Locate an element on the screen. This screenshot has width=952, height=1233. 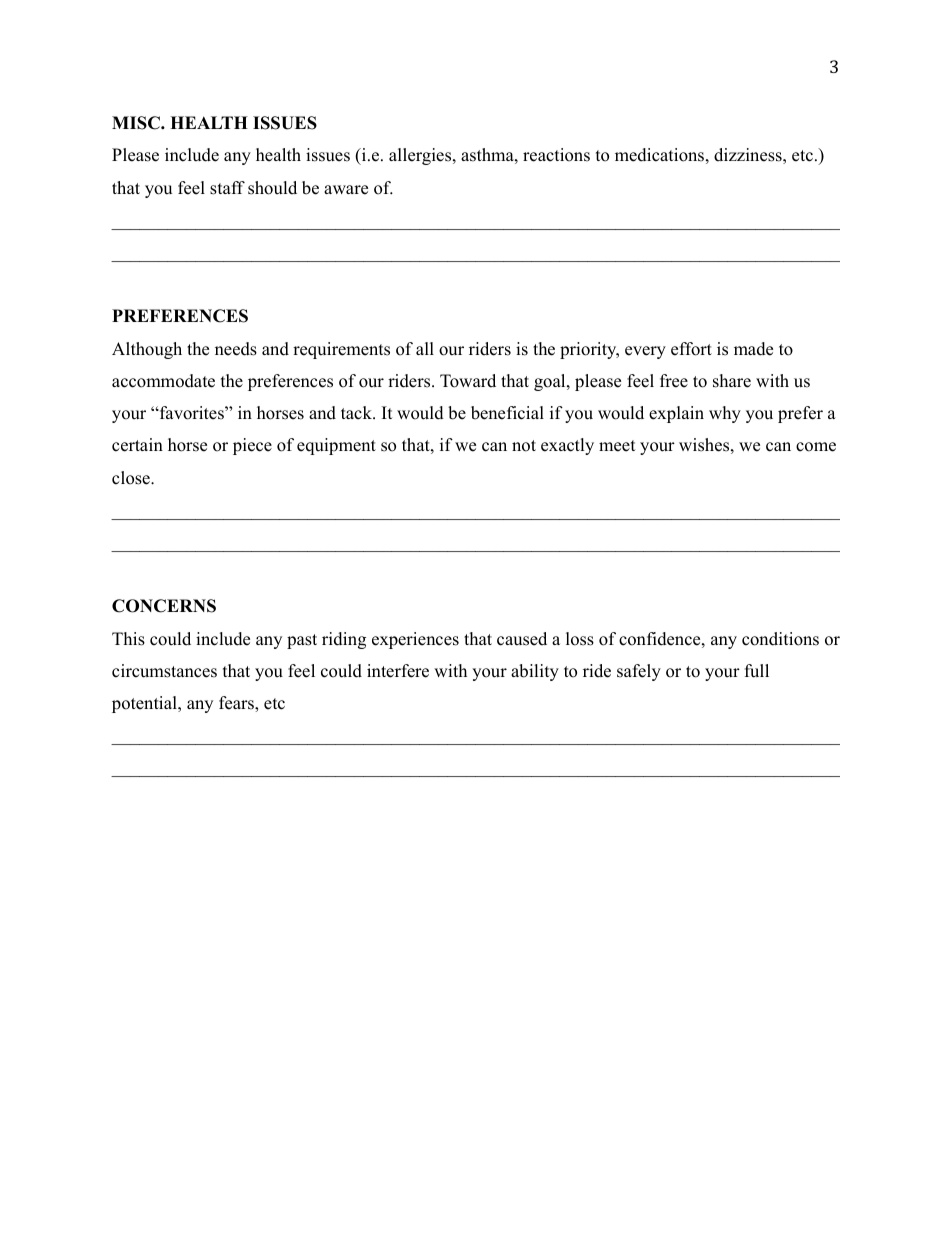
why is located at coordinates (725, 414).
